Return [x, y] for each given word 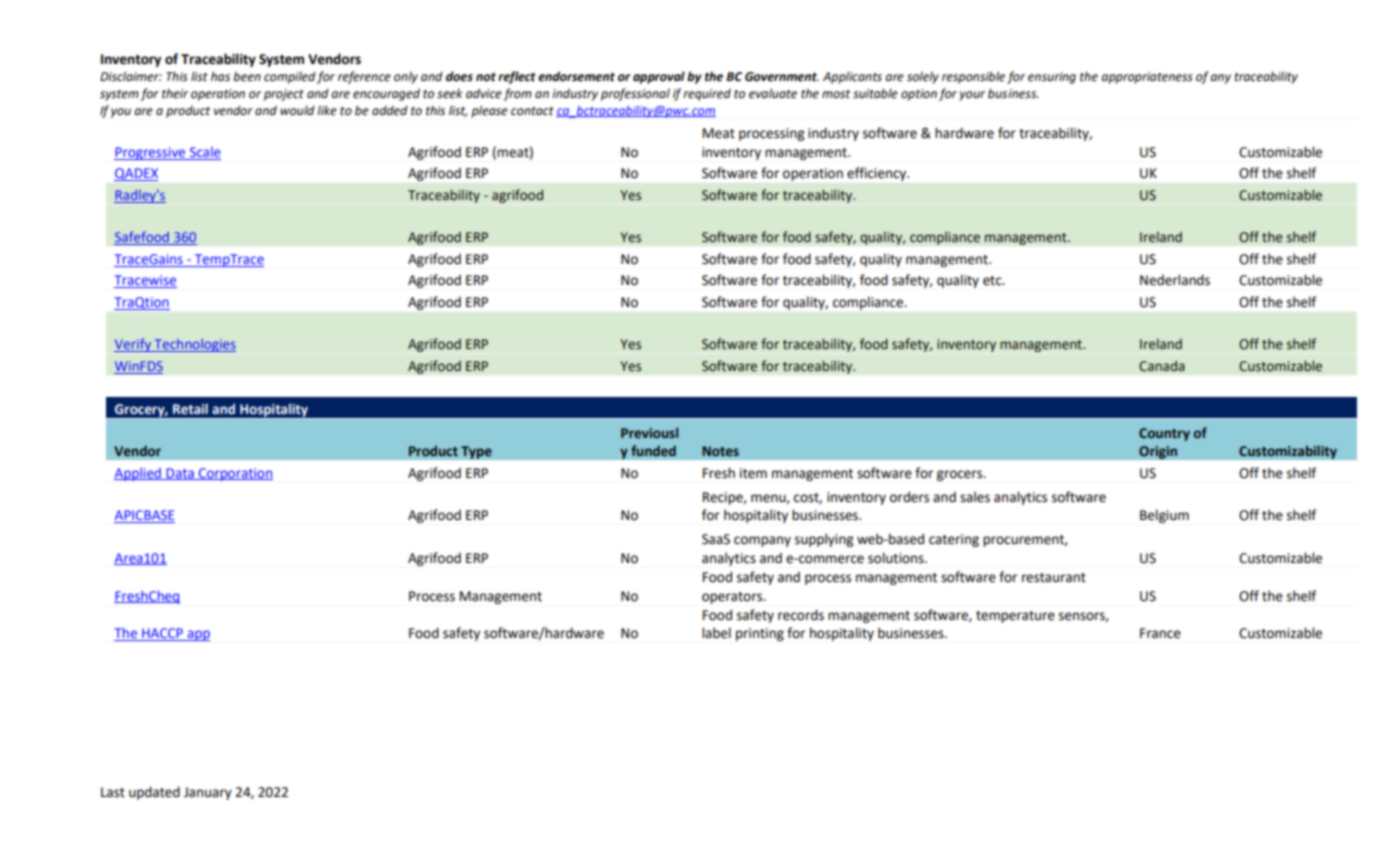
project [284, 95]
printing [760, 634]
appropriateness [1147, 78]
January [208, 793]
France [1160, 633]
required [707, 95]
